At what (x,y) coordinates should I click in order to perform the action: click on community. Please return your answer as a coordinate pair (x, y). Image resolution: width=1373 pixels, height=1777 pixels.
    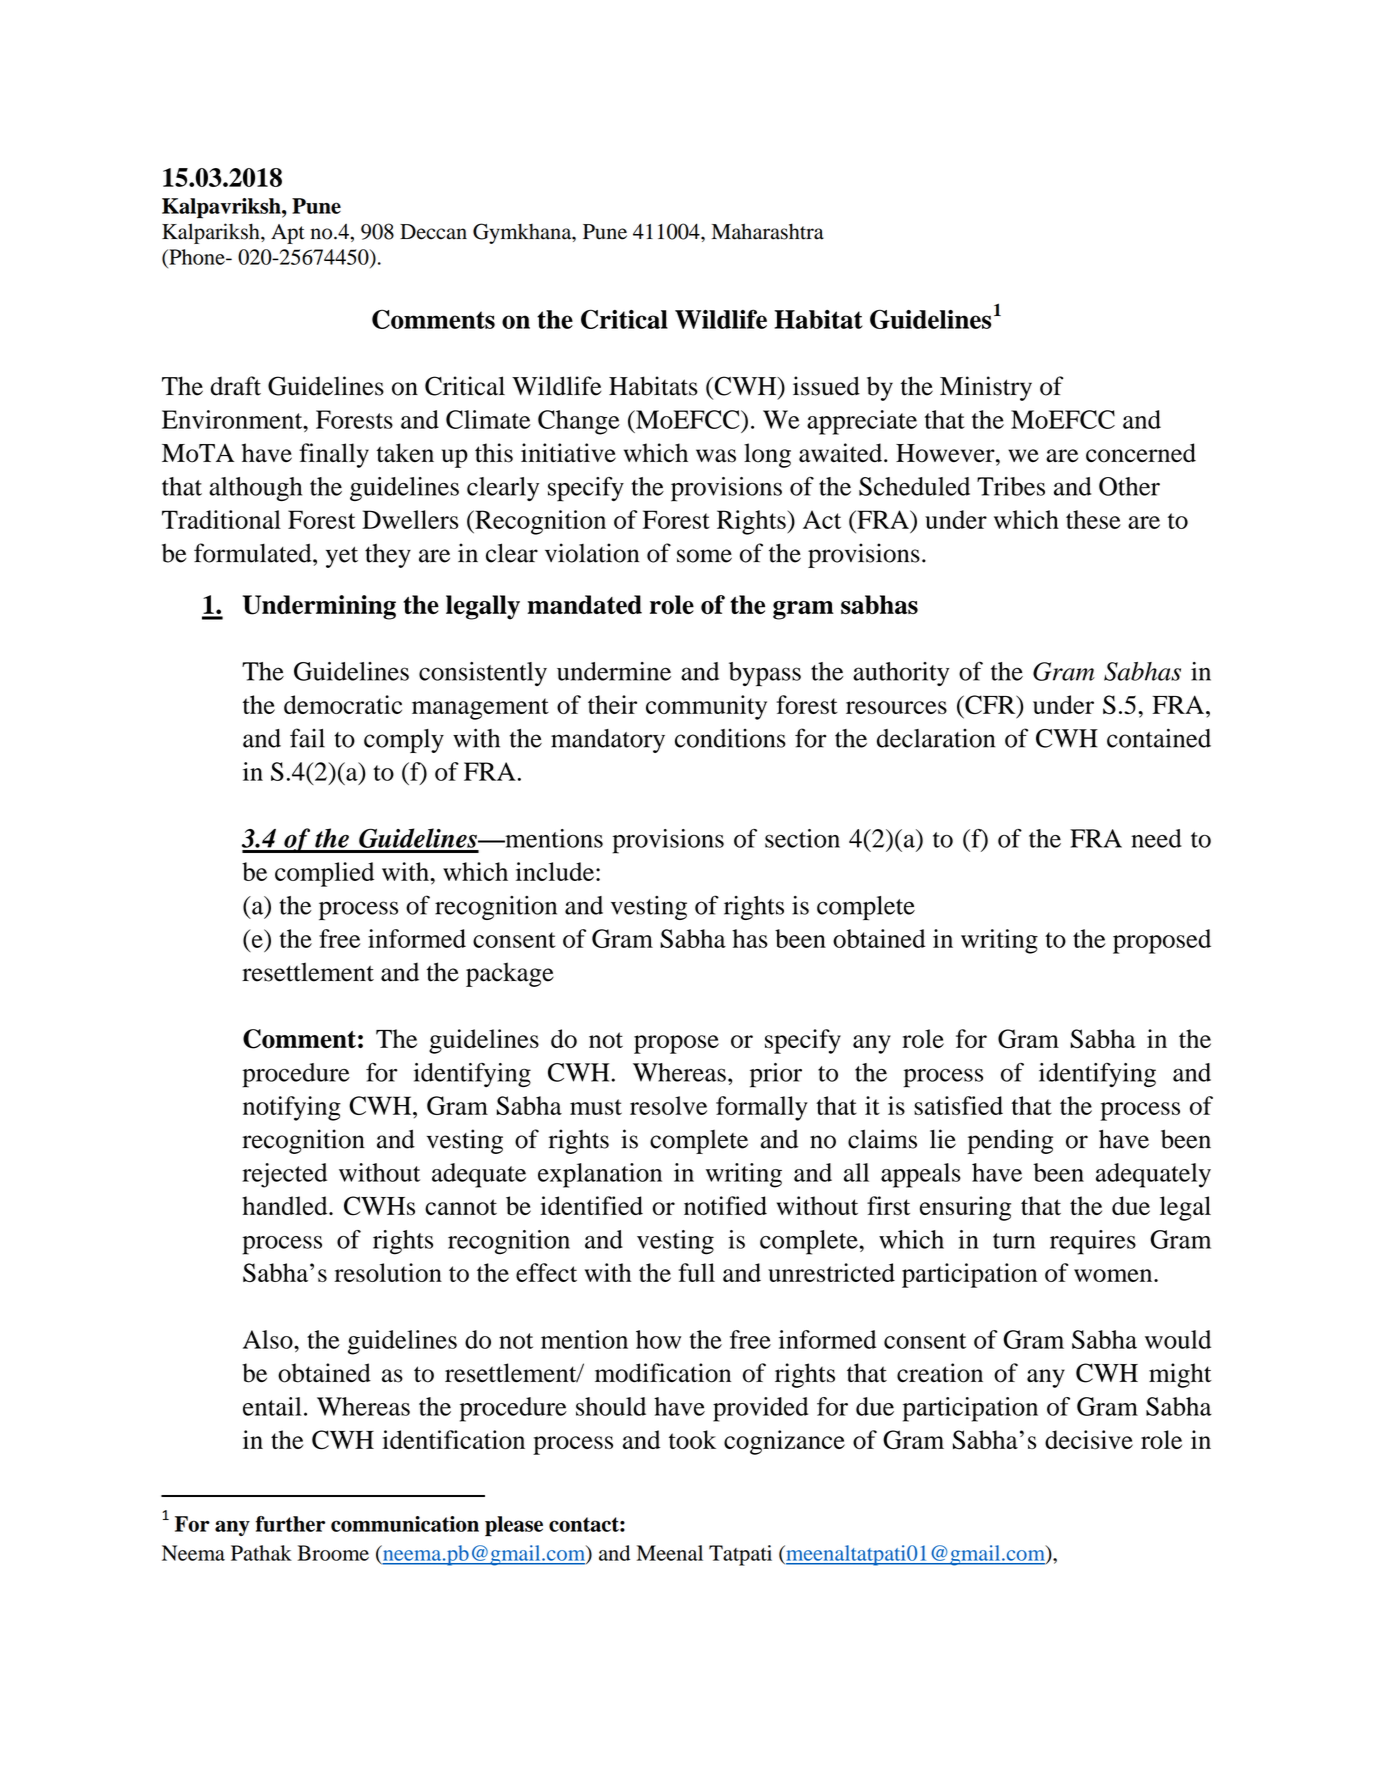
    Looking at the image, I should click on (706, 707).
